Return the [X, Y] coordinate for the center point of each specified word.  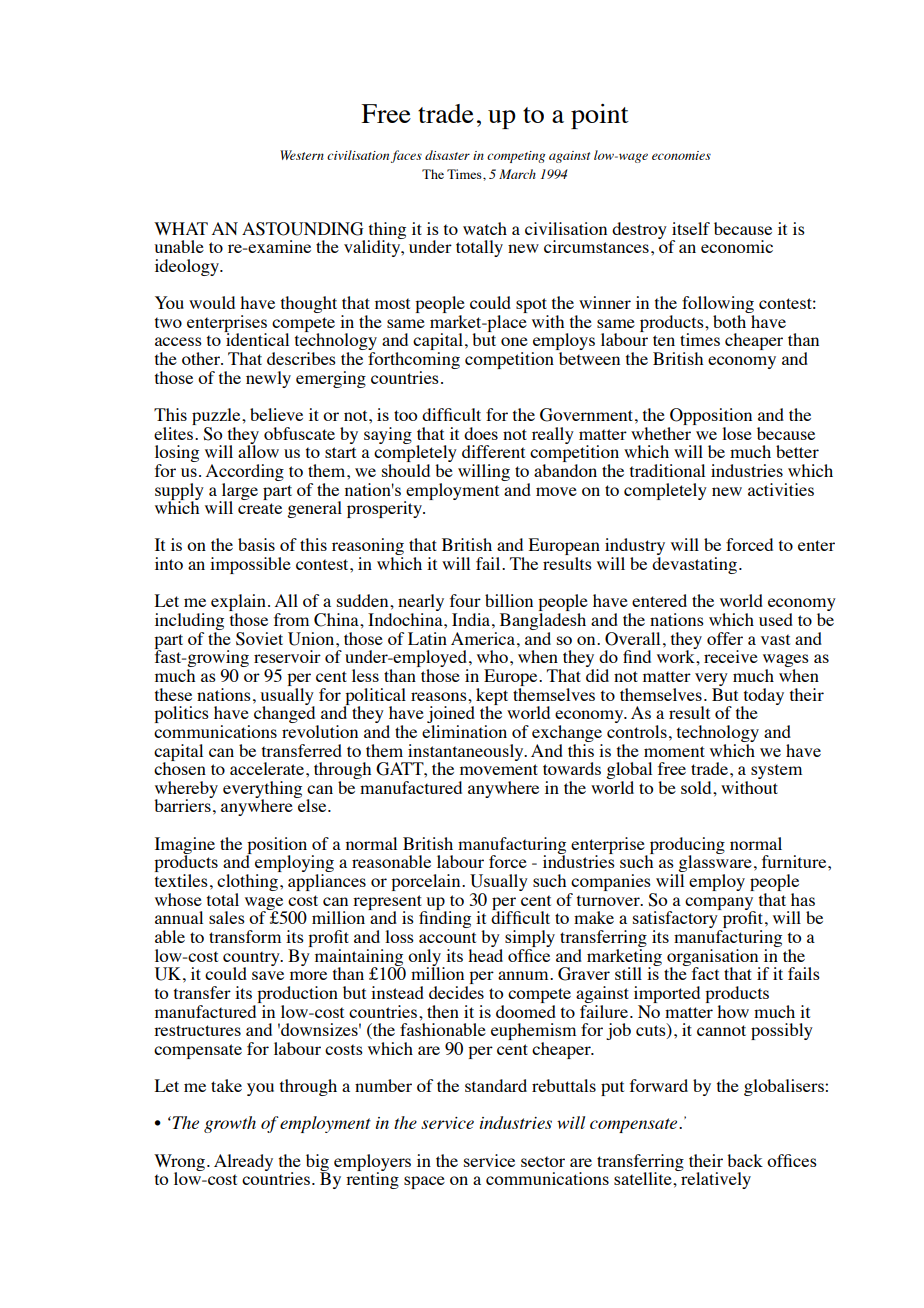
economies [681, 155]
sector [543, 1161]
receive [731, 656]
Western [302, 155]
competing [516, 157]
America [484, 638]
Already [243, 1162]
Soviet [259, 639]
